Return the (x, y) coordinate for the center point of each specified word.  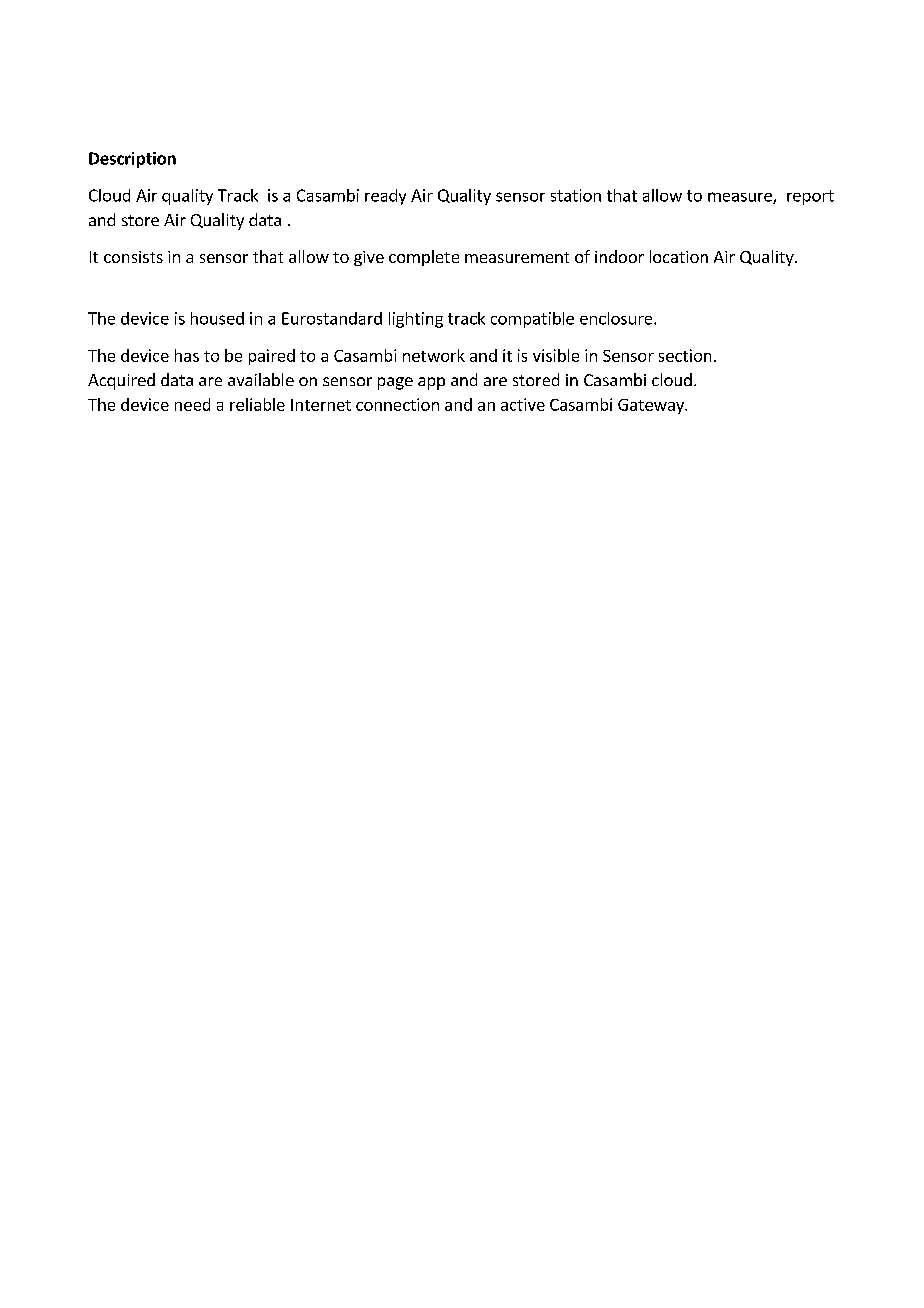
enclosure (616, 318)
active (523, 404)
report (810, 197)
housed (217, 318)
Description (132, 160)
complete (424, 258)
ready (385, 197)
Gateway (652, 406)
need (192, 404)
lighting (416, 320)
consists (133, 257)
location (679, 256)
